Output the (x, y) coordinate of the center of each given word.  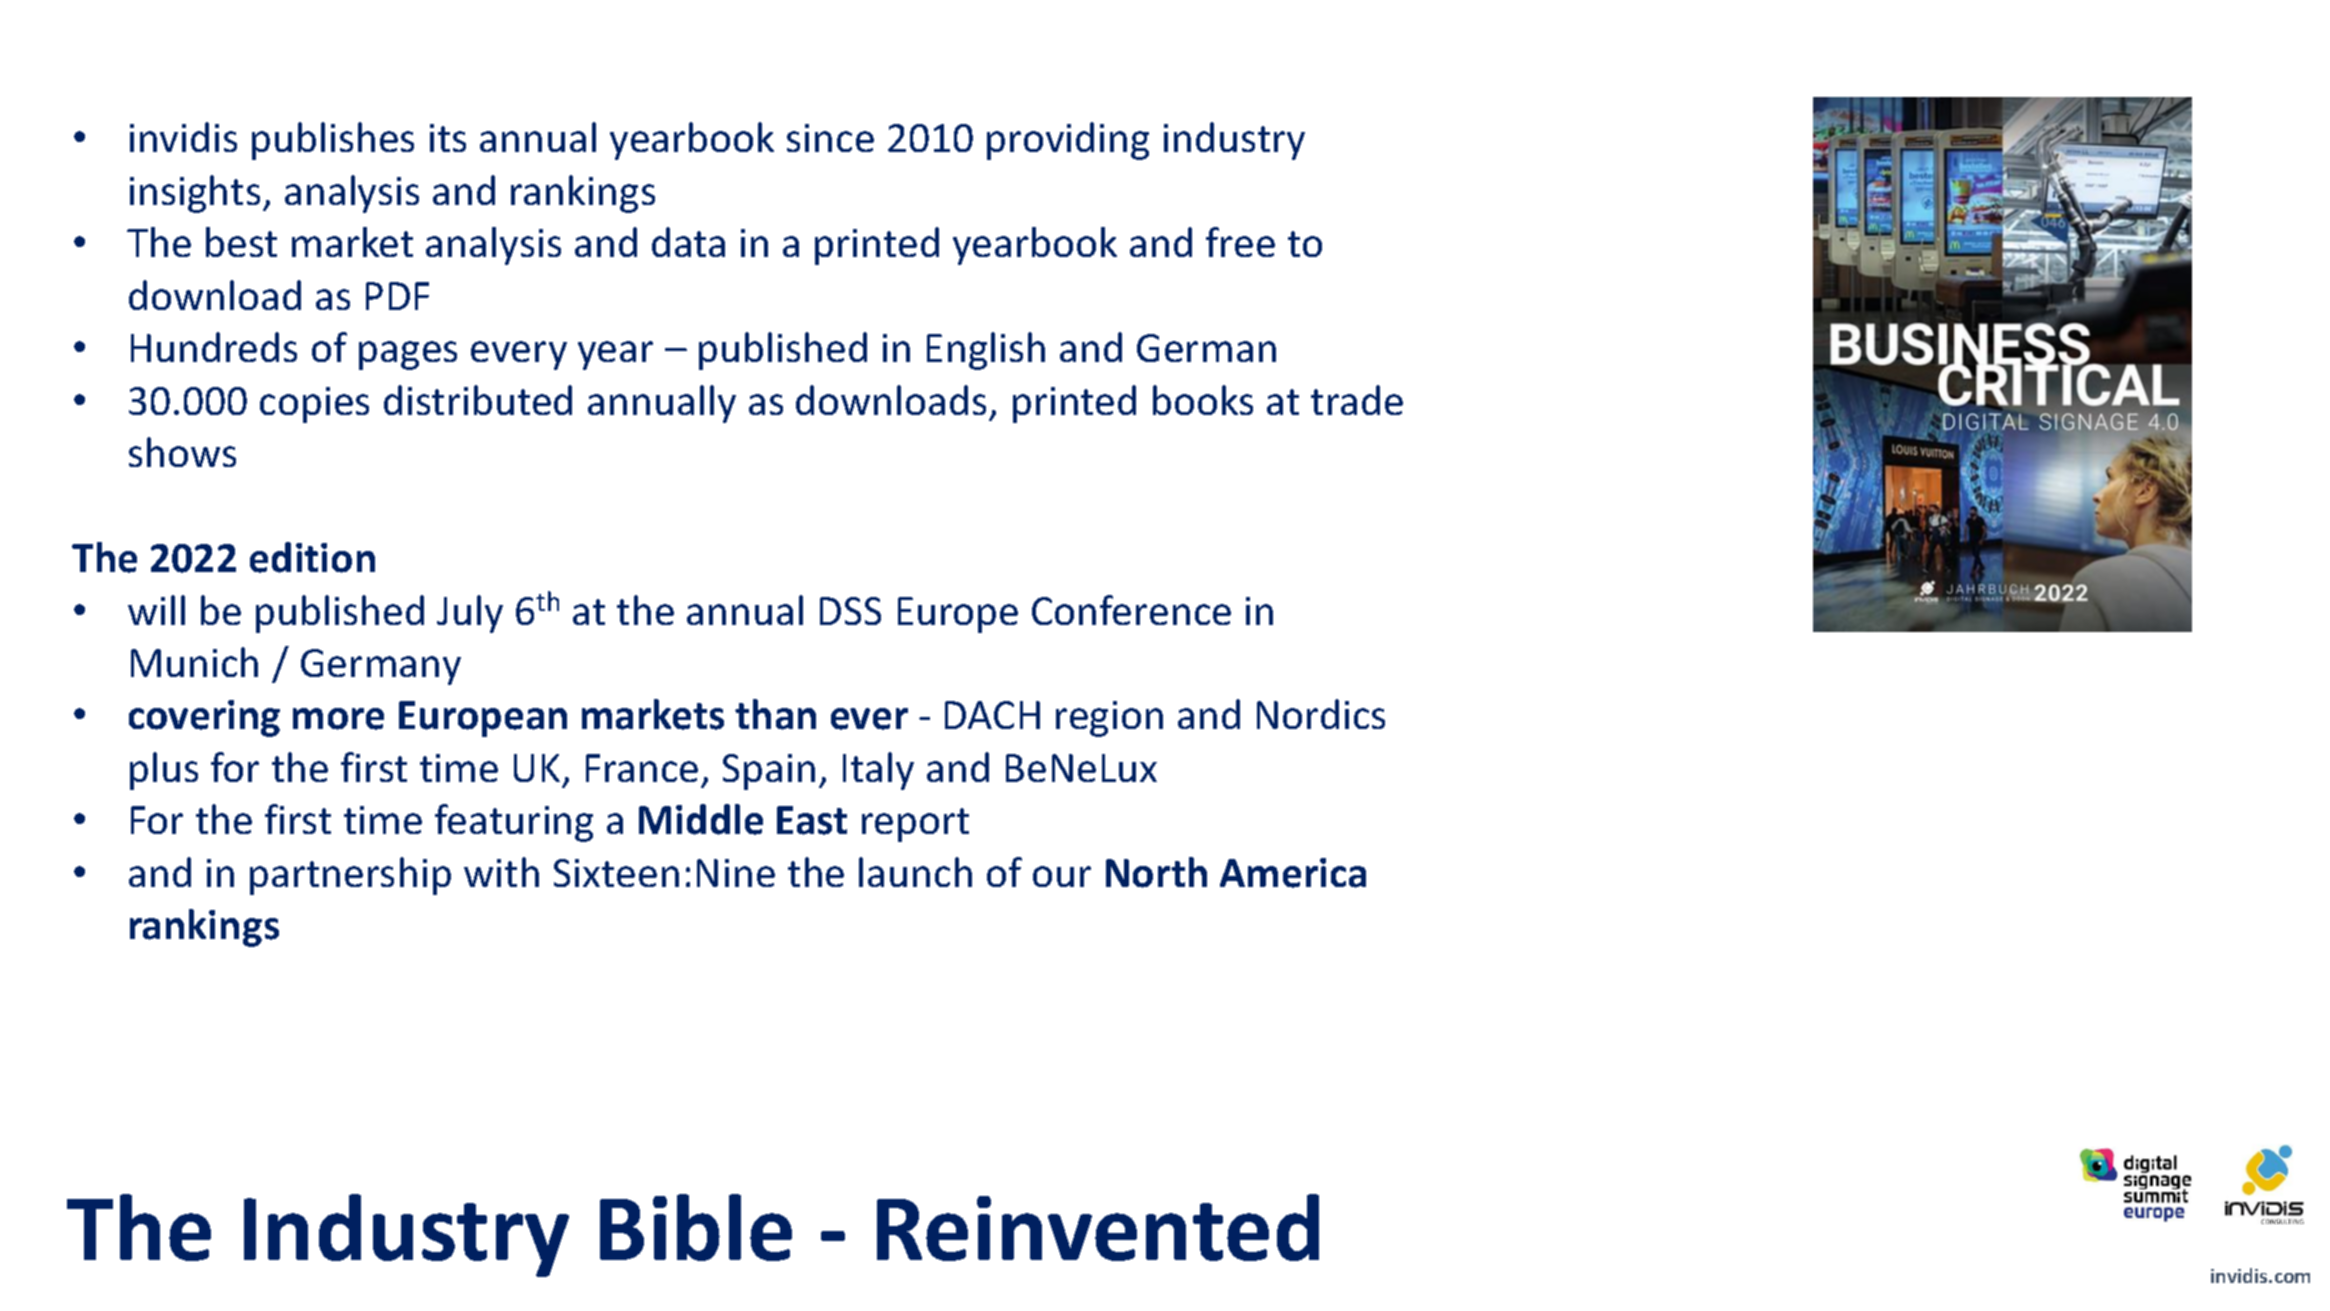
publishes (333, 141)
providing (1068, 141)
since (830, 138)
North (1156, 872)
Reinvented (1098, 1227)
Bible (696, 1227)
